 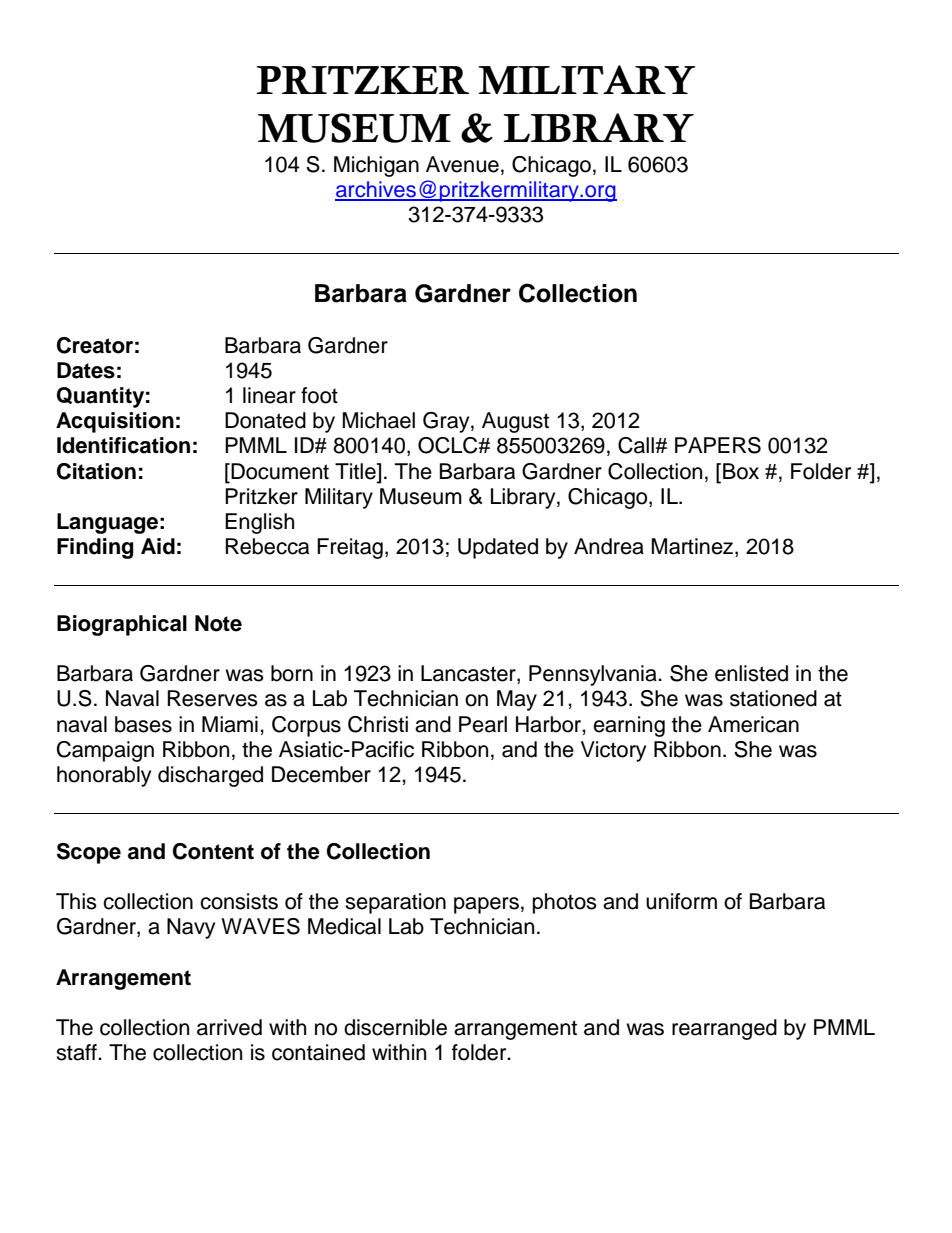 What do you see at coordinates (376, 166) in the screenshot?
I see `Michigan` at bounding box center [376, 166].
